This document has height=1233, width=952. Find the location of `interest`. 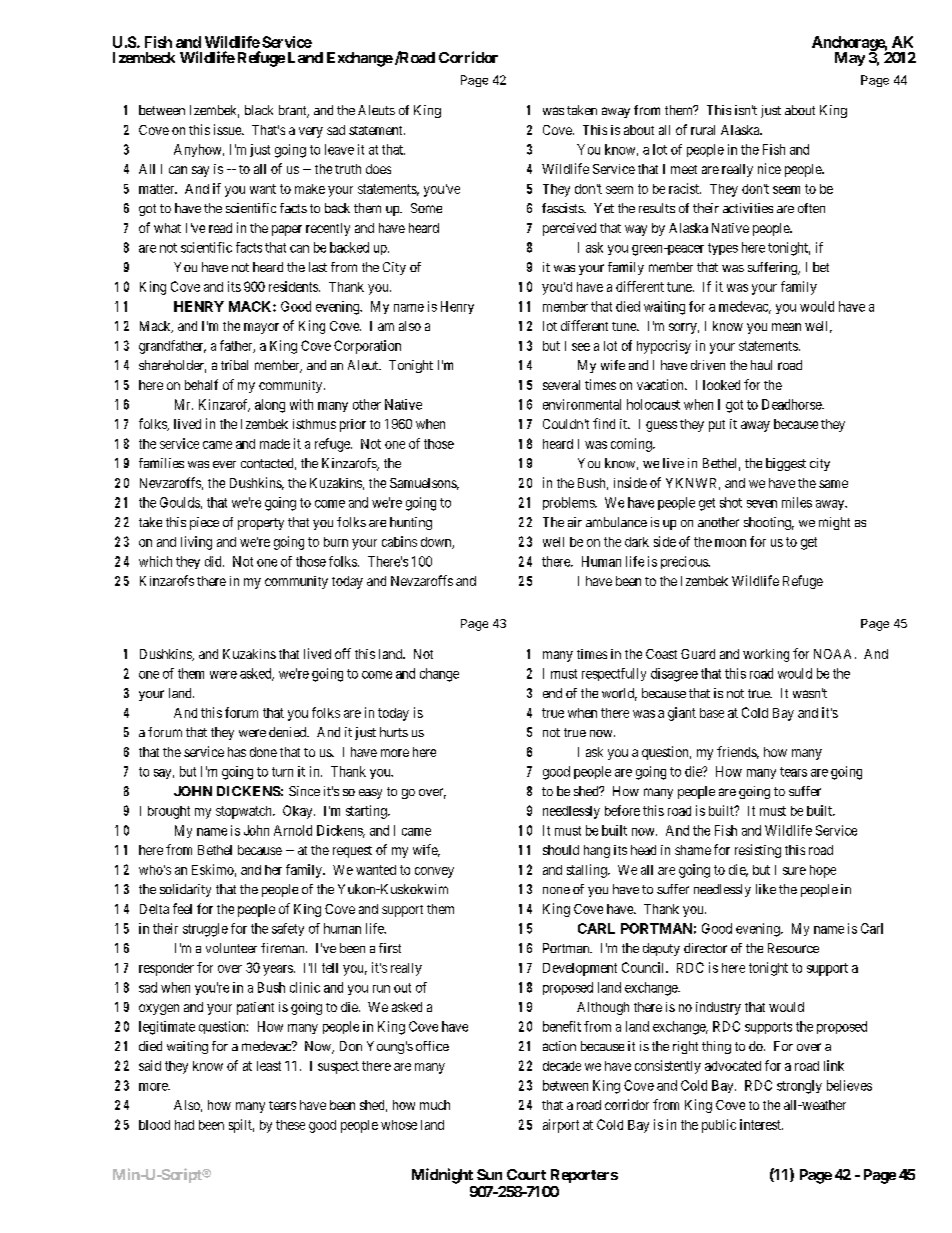

interest is located at coordinates (761, 1124).
